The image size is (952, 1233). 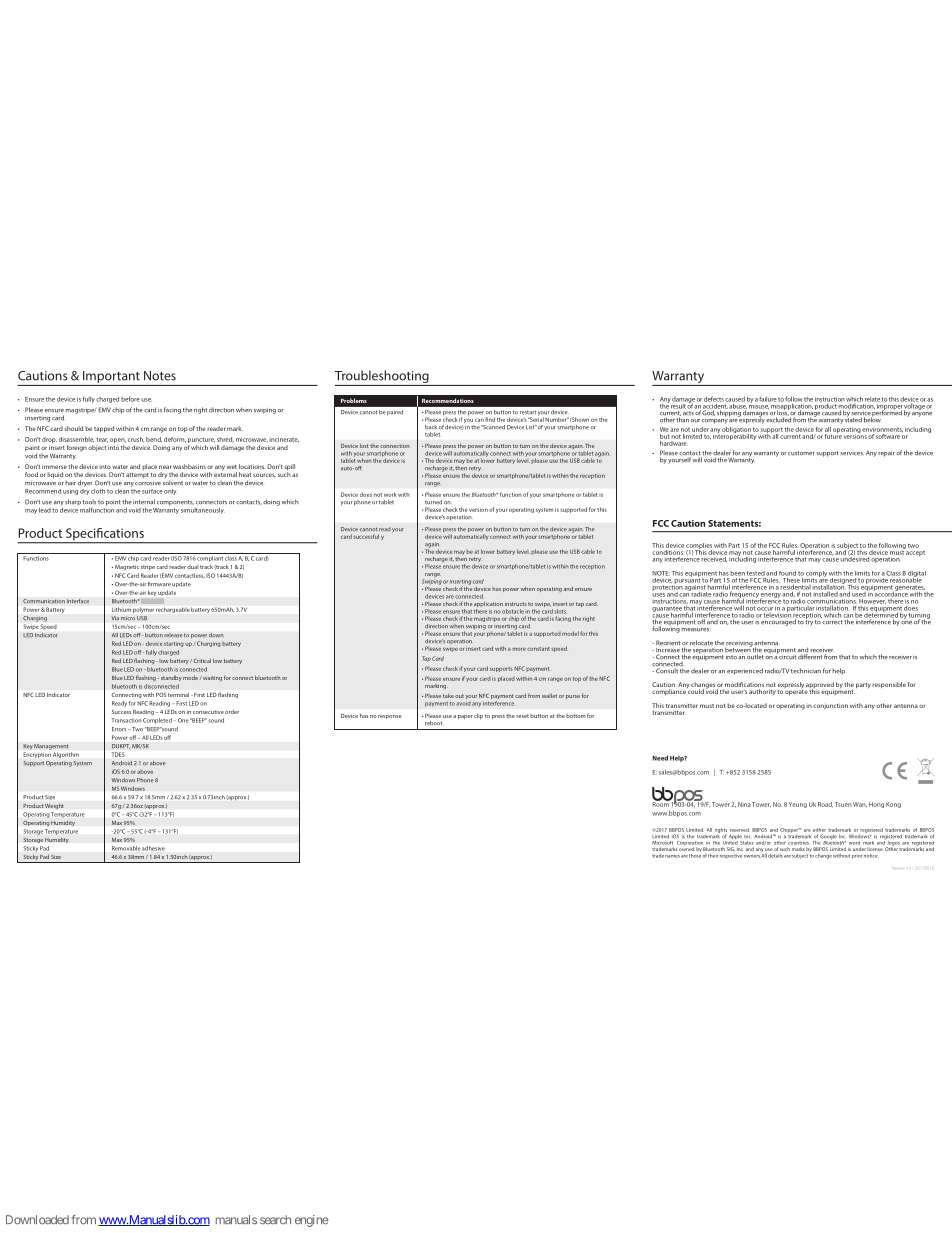 What do you see at coordinates (672, 856) in the screenshot?
I see `names` at bounding box center [672, 856].
